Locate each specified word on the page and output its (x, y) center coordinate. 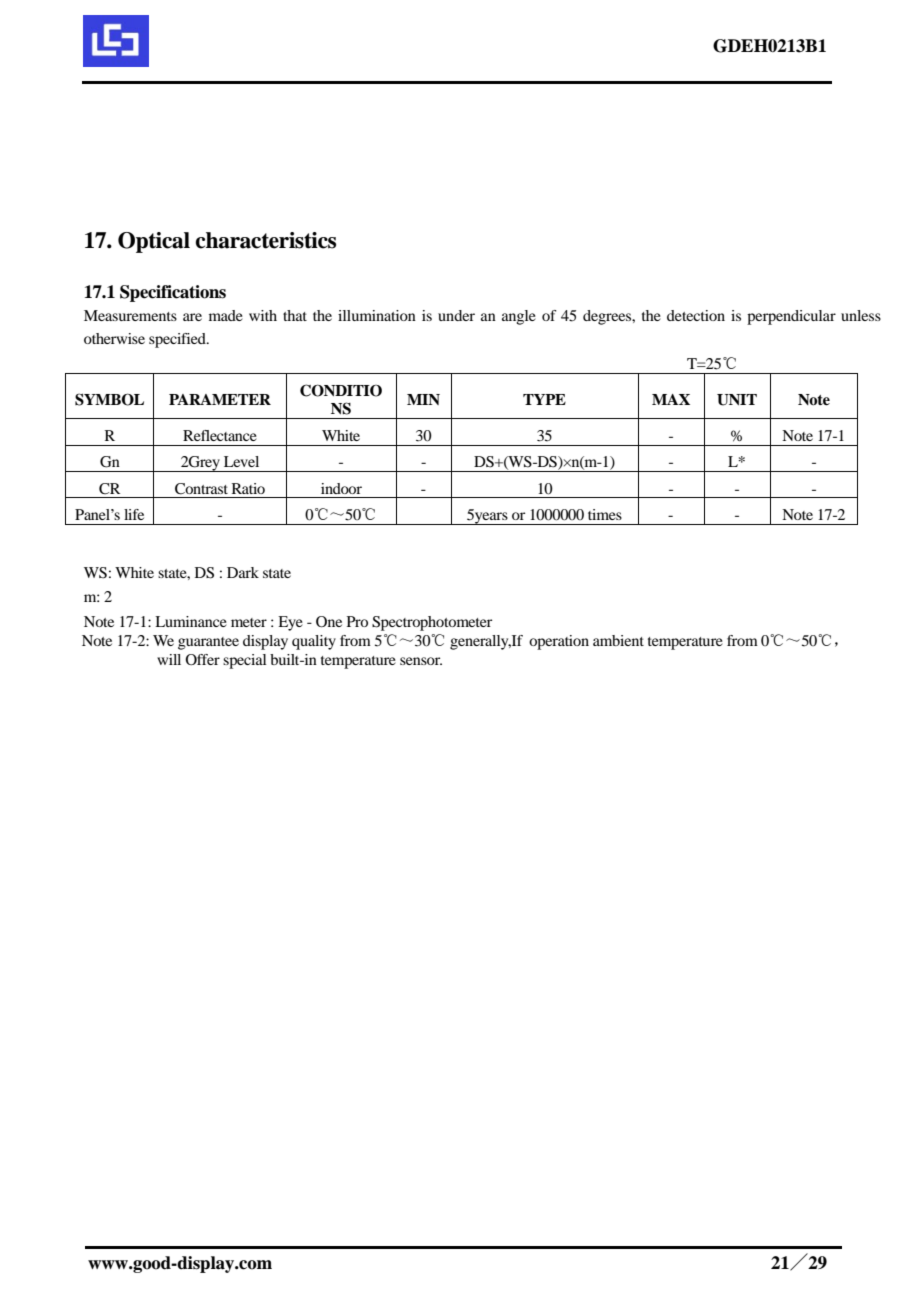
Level (241, 461)
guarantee (208, 643)
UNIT (737, 400)
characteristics (266, 240)
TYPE (544, 399)
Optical (154, 242)
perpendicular (791, 317)
